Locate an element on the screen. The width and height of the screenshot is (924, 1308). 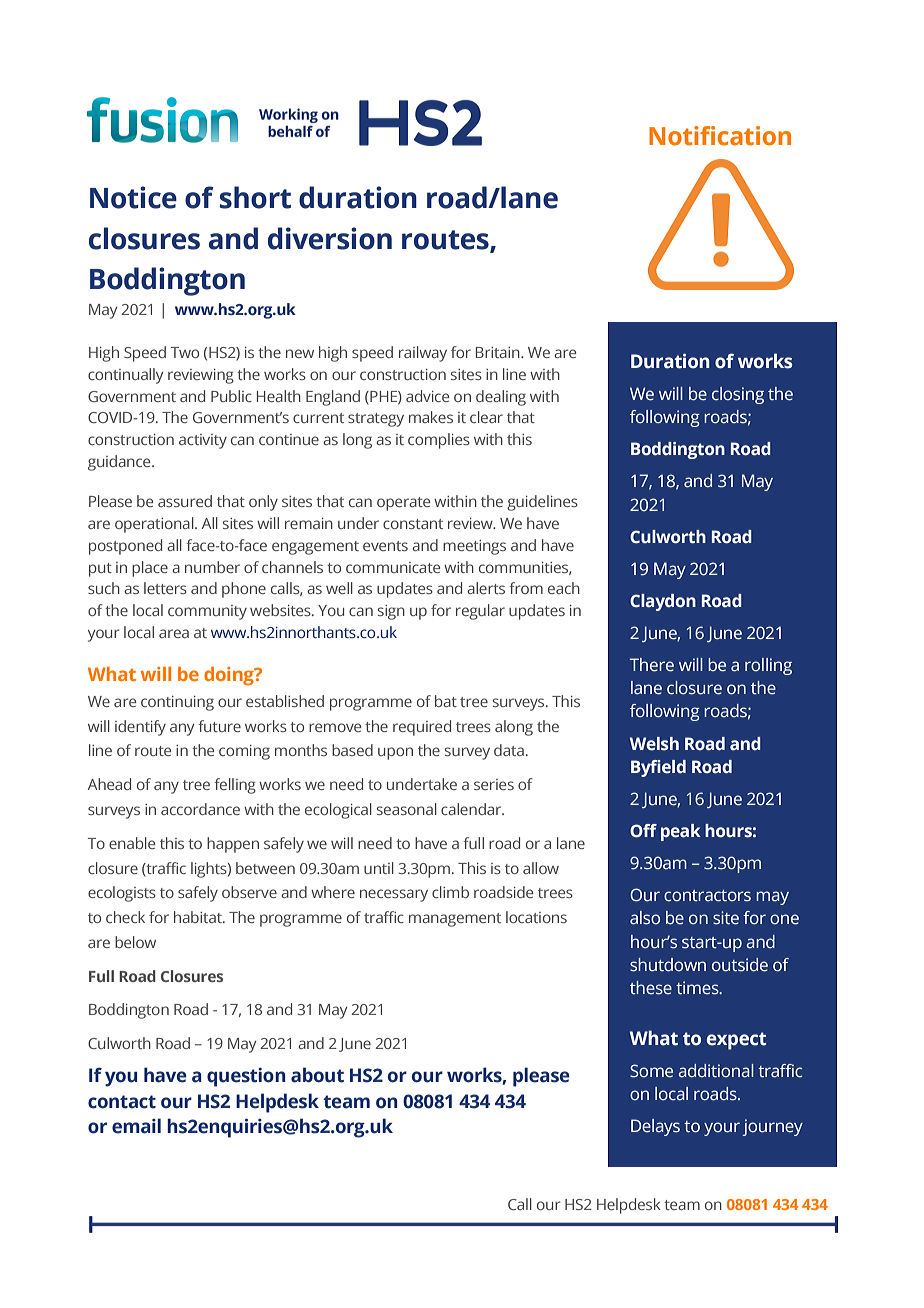
closing is located at coordinates (738, 395).
